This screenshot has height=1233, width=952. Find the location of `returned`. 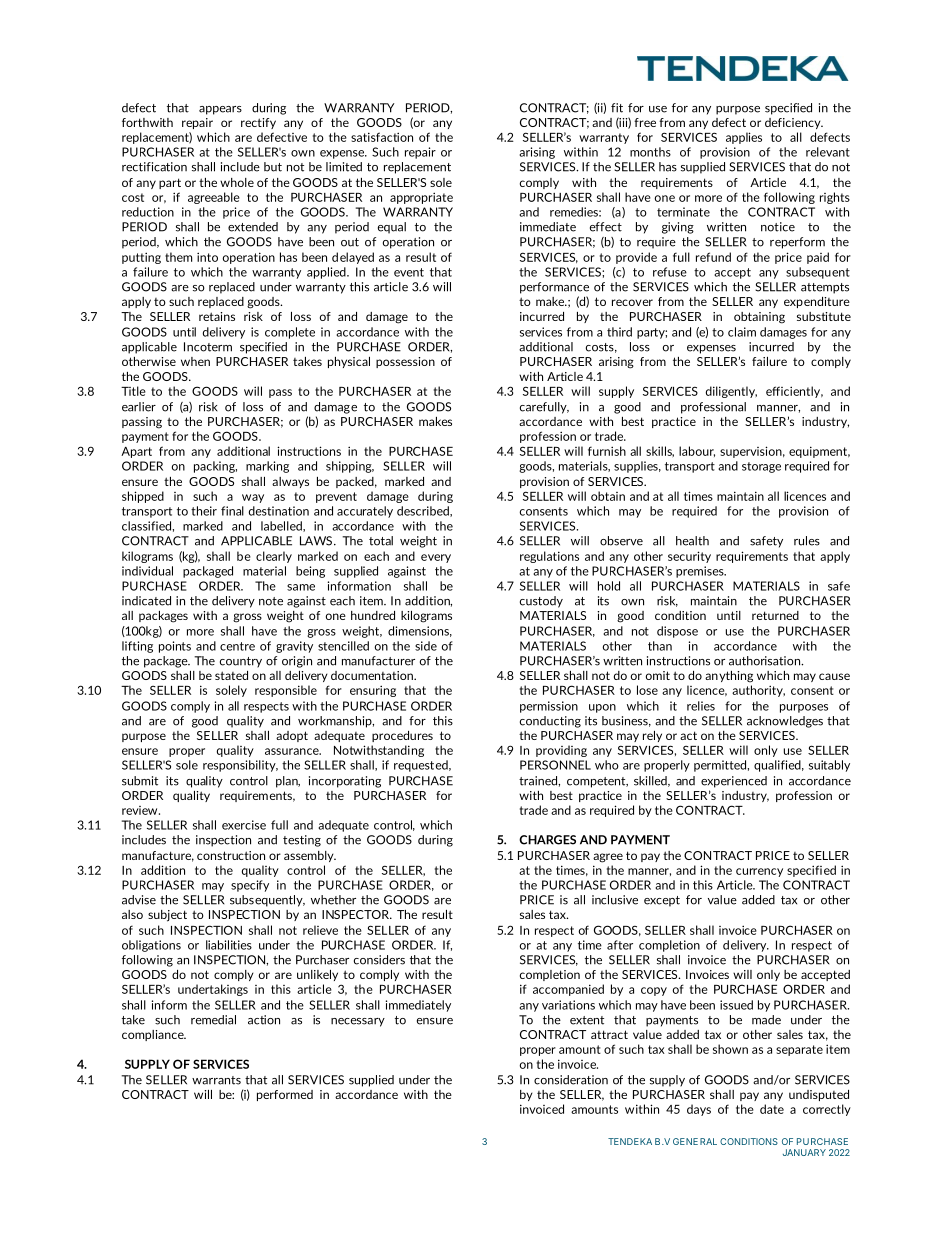

returned is located at coordinates (775, 615).
